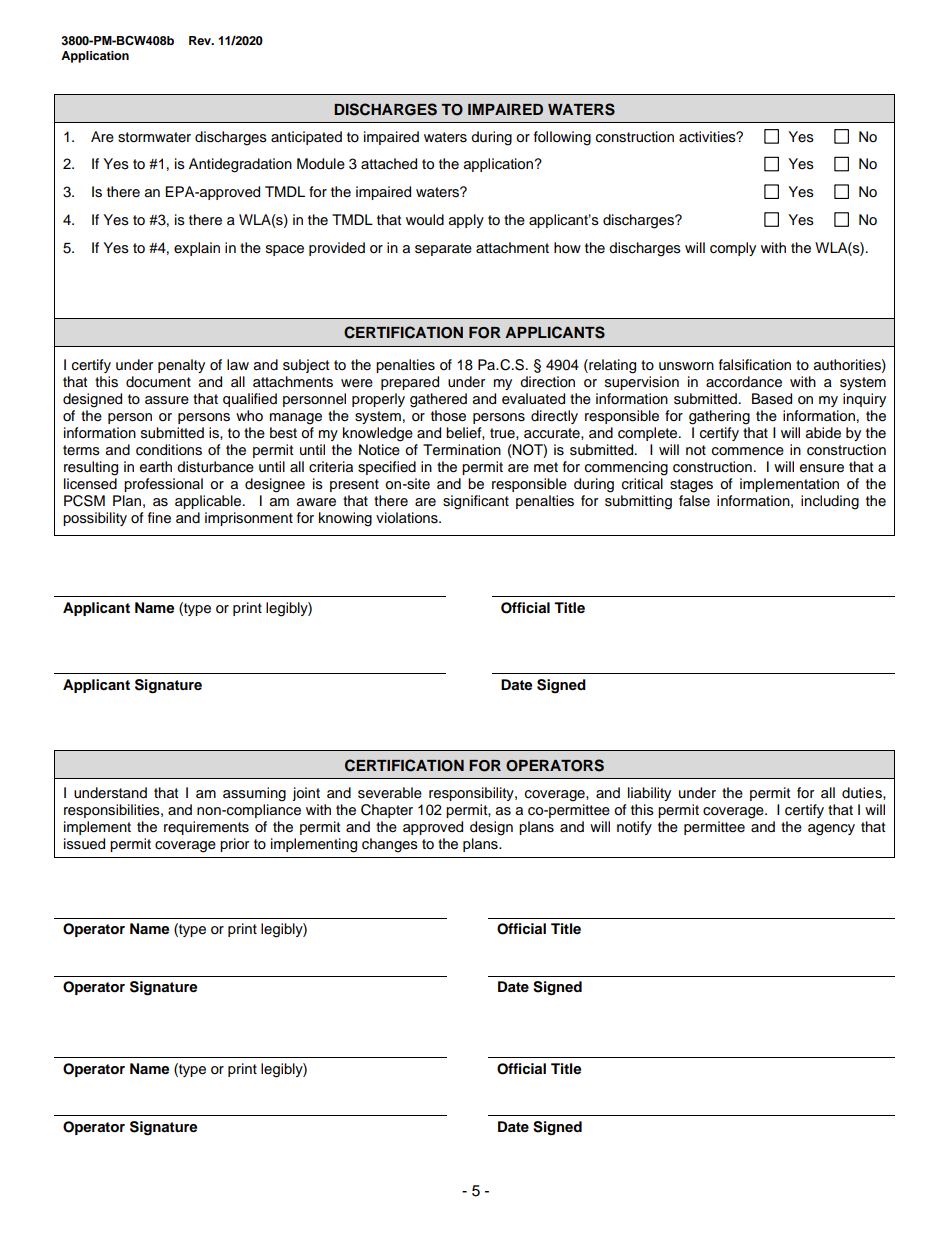 This screenshot has width=952, height=1233. I want to click on Chapter, so click(387, 811).
